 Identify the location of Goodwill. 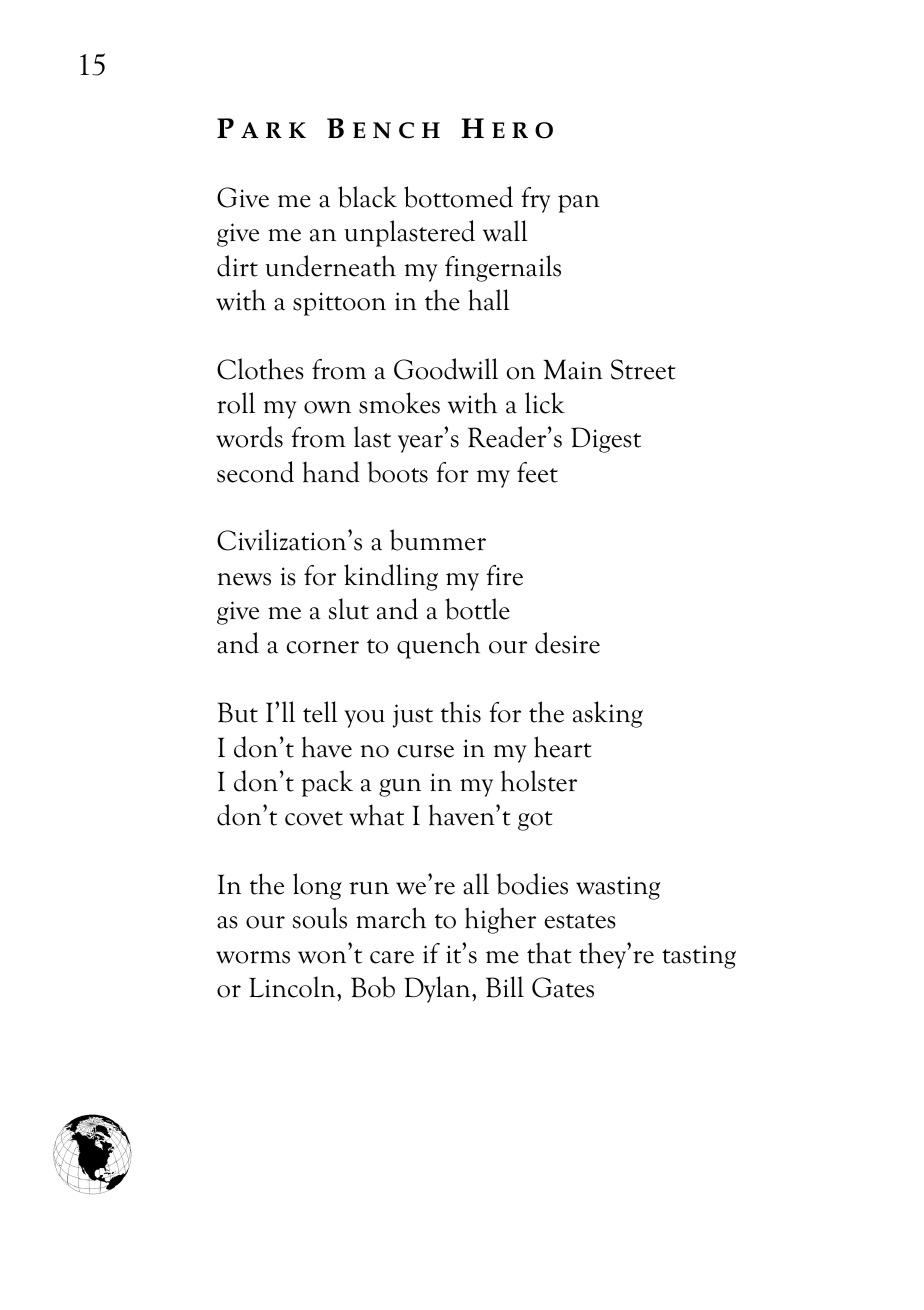
(446, 369).
